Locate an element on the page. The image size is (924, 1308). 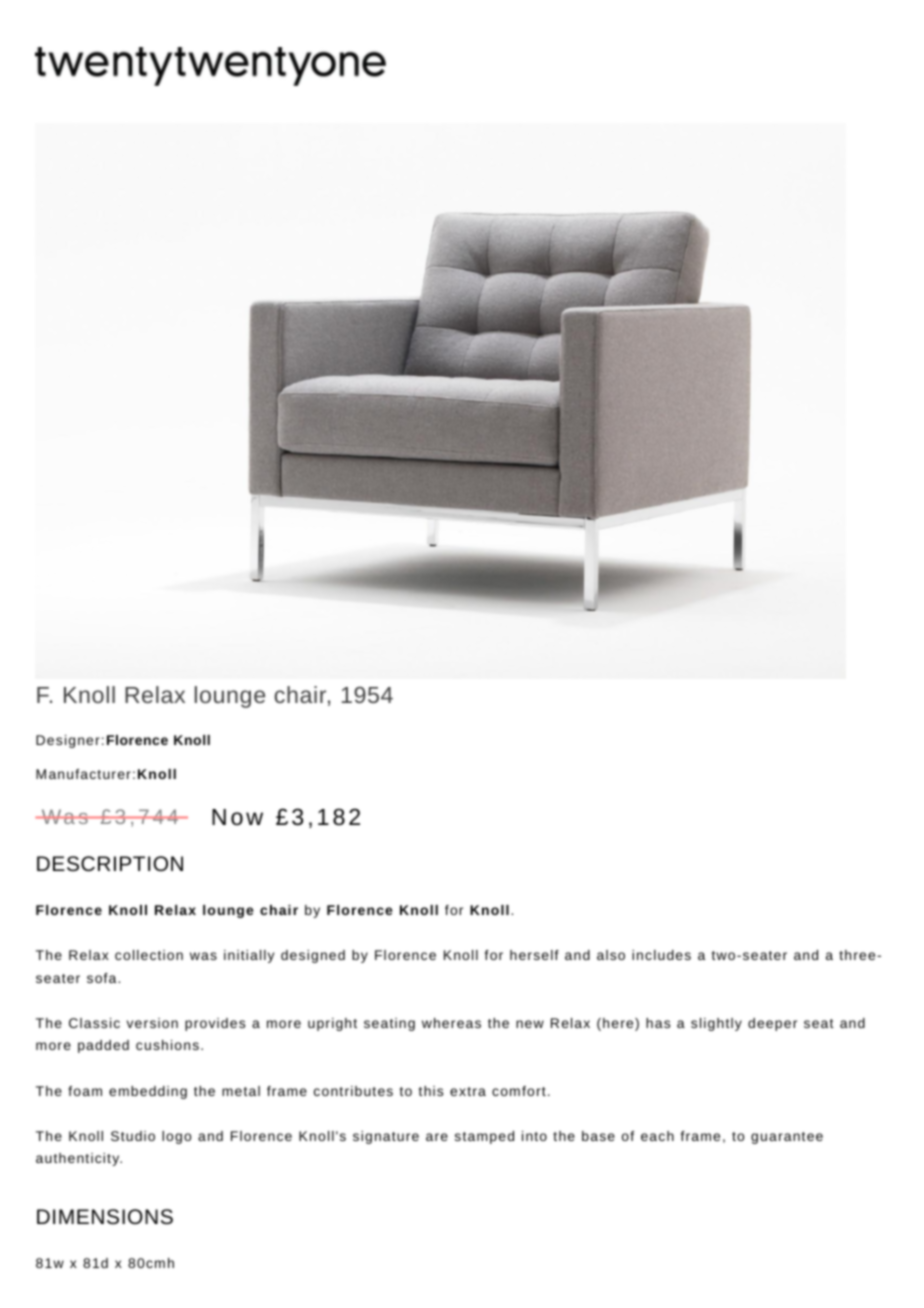
includes is located at coordinates (661, 955).
